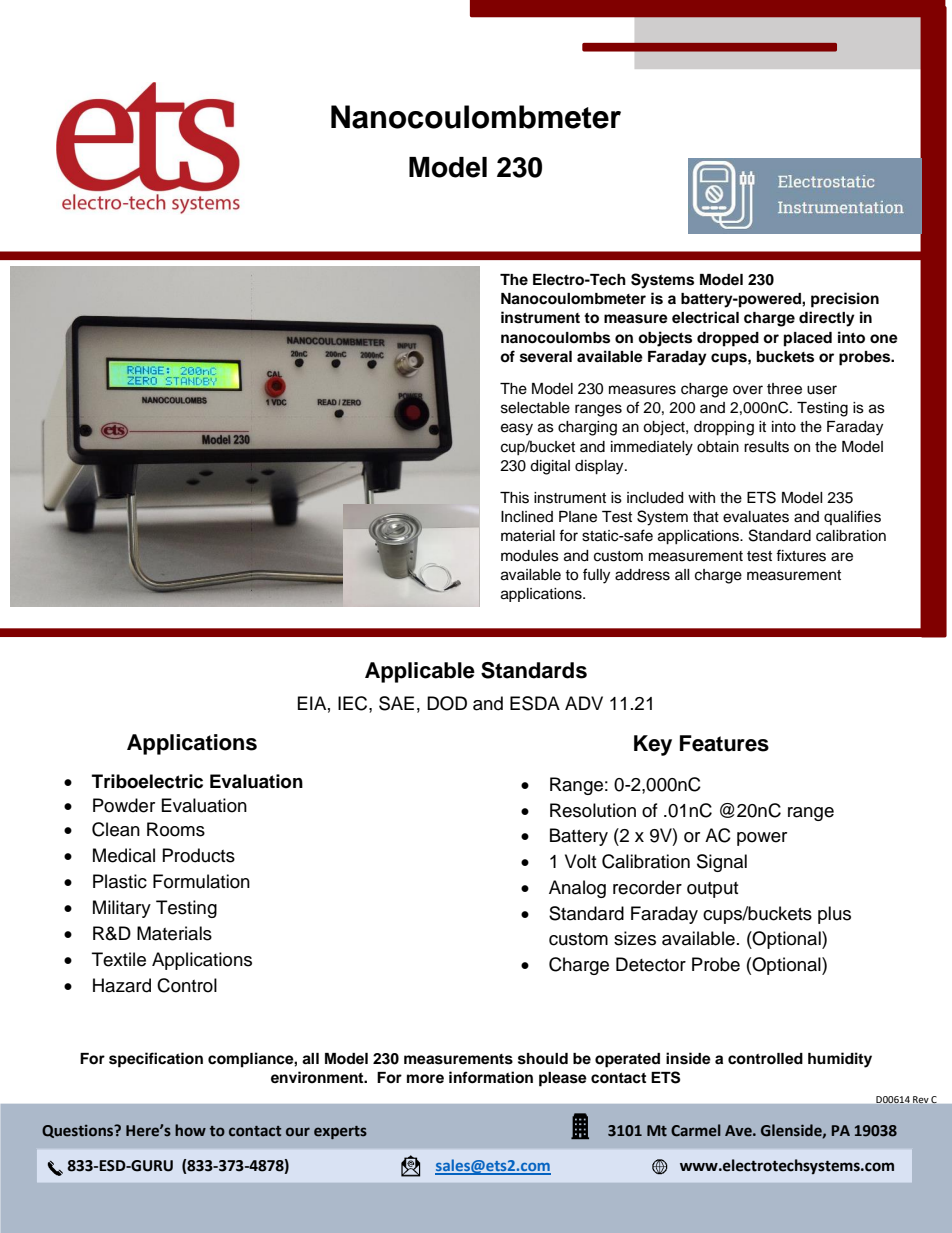  Describe the element at coordinates (530, 556) in the image. I see `modules` at that location.
